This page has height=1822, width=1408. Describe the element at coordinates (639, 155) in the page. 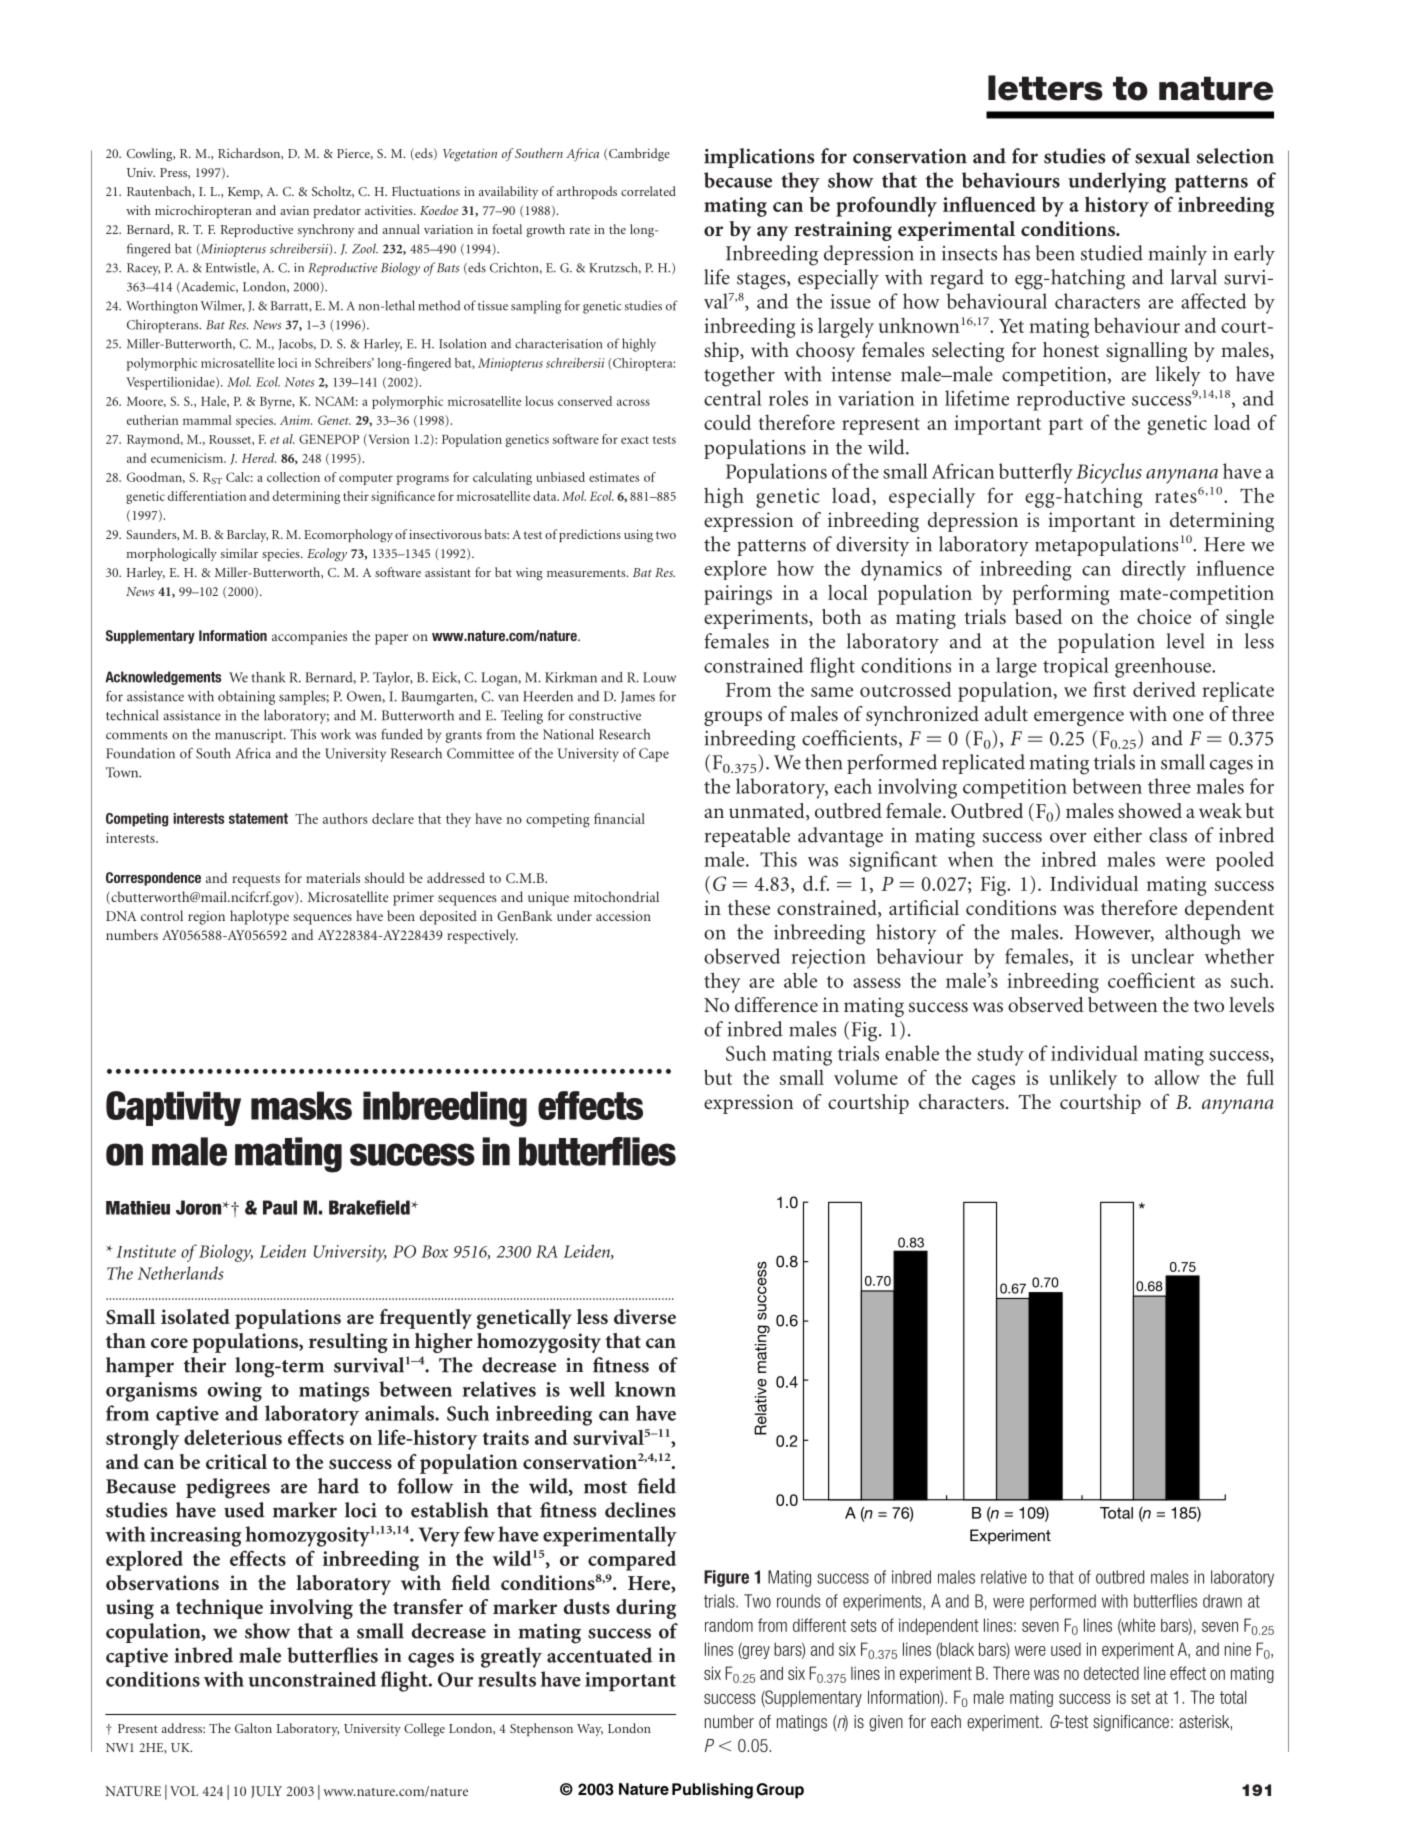

I see `Cambridge` at that location.
